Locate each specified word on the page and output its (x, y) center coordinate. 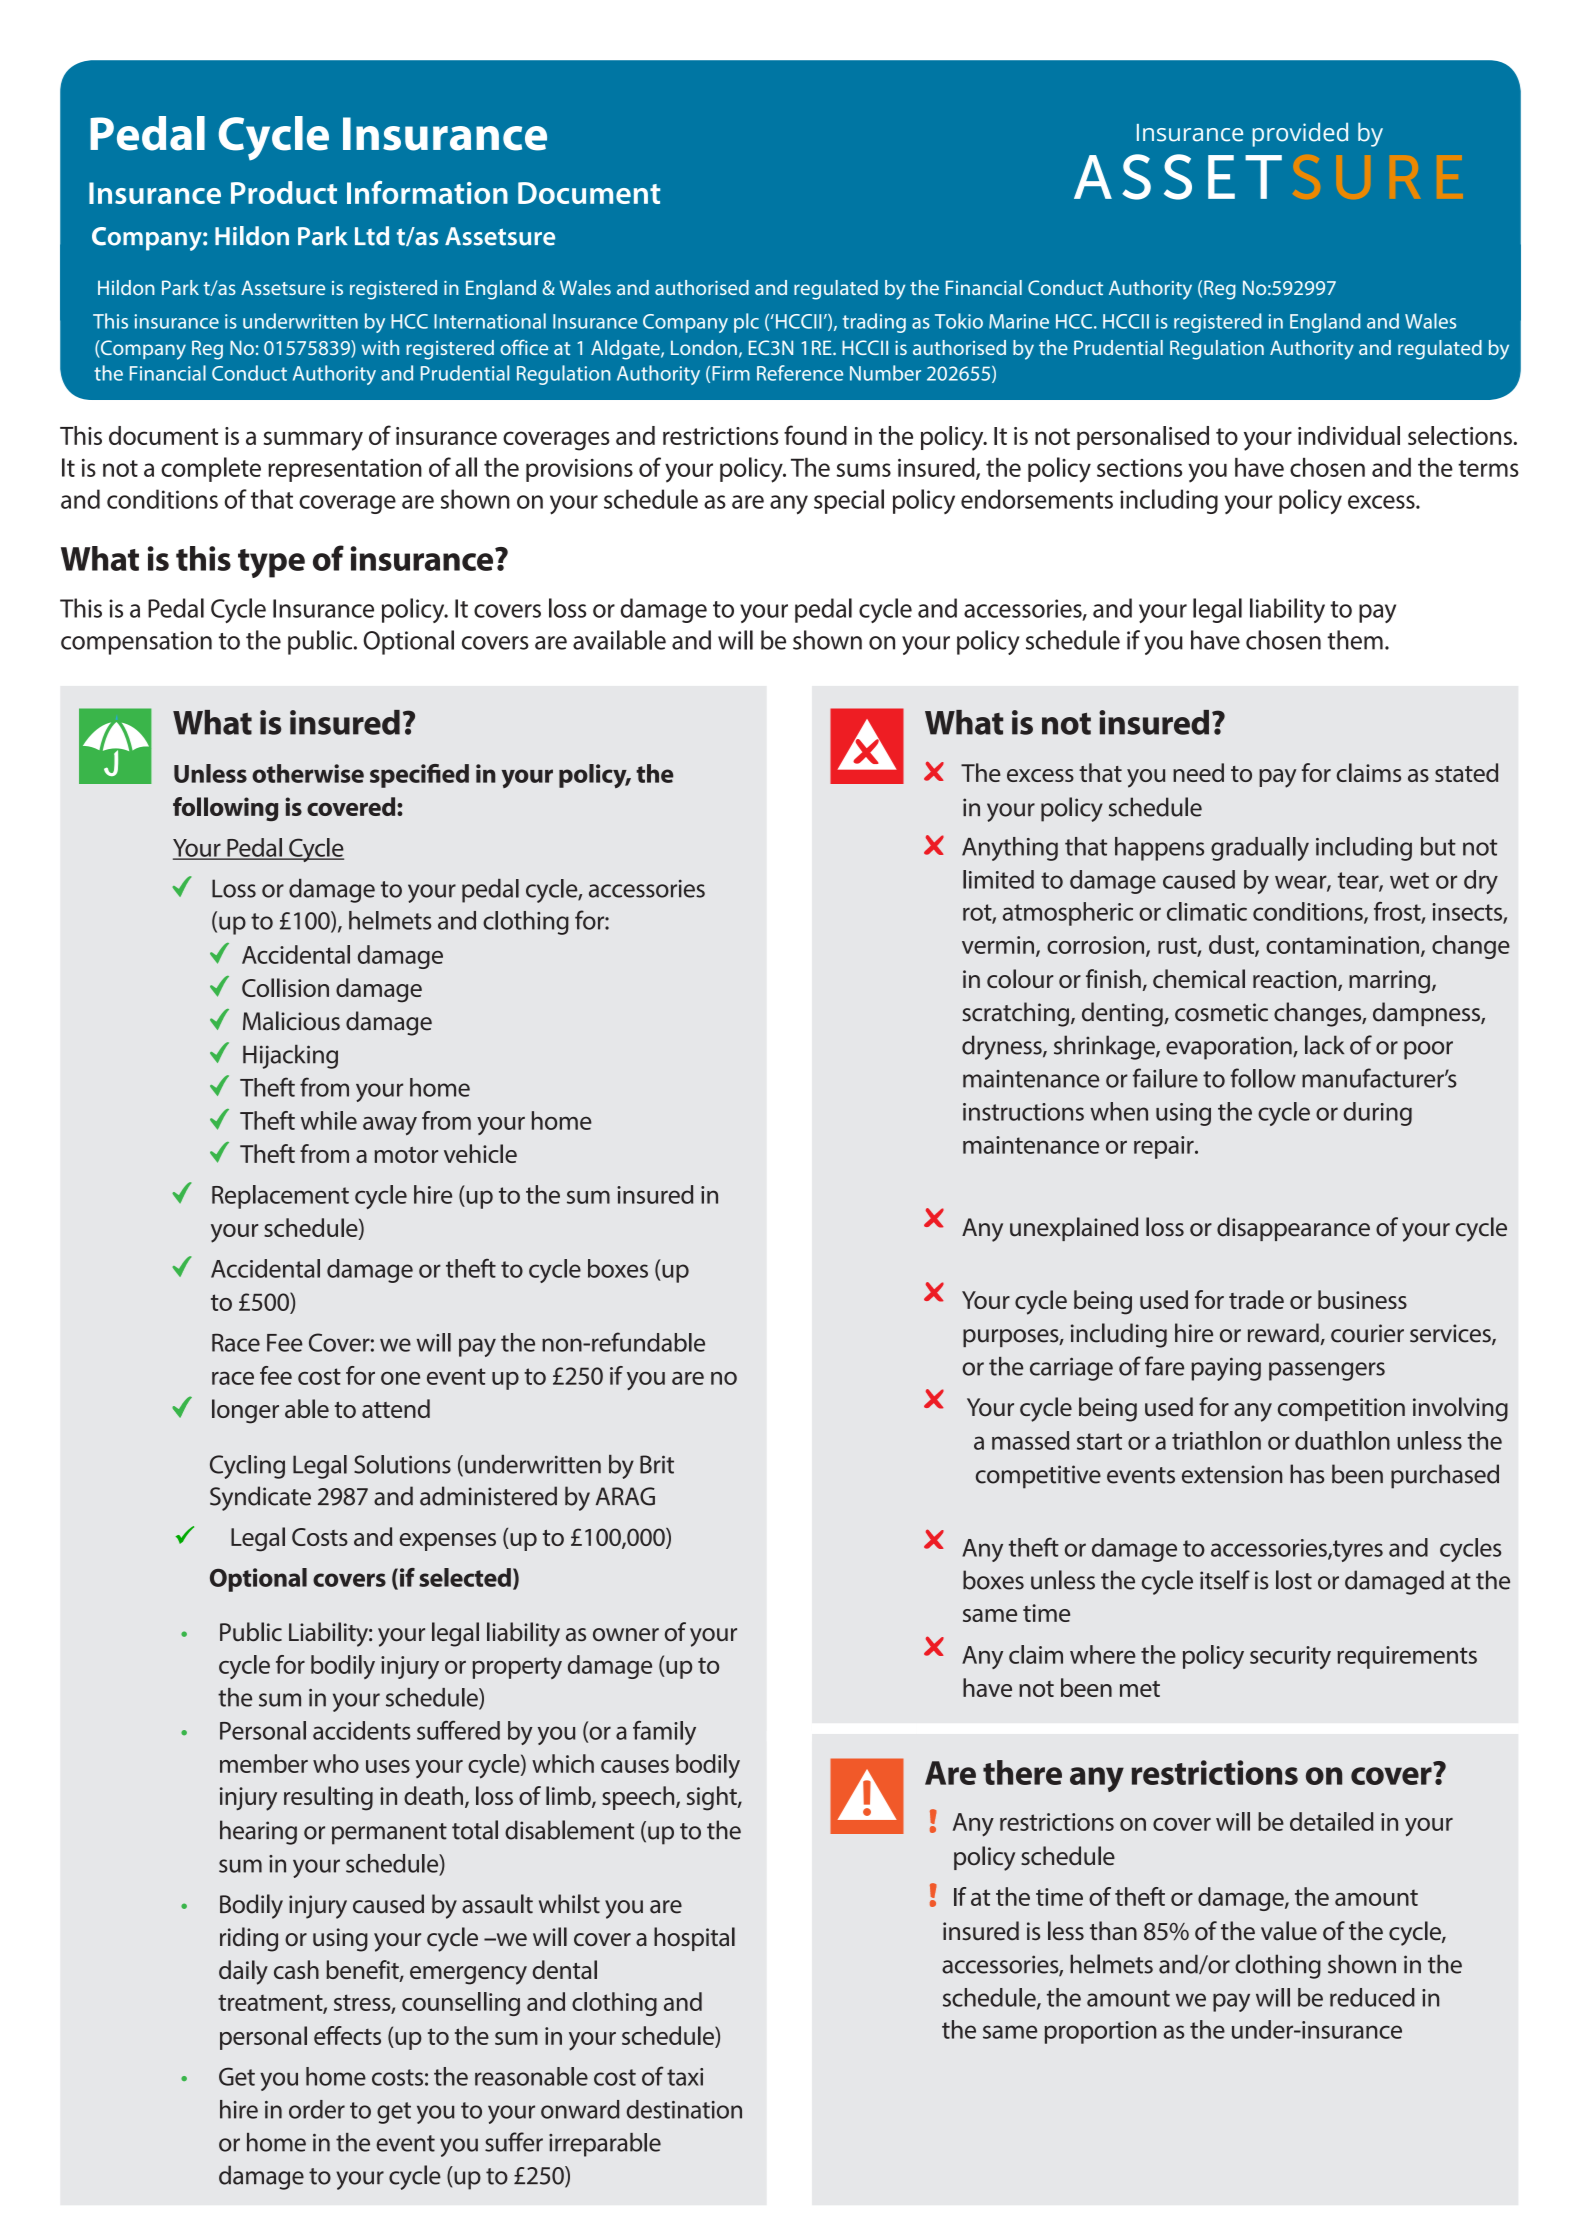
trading (874, 323)
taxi (685, 2077)
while (329, 1120)
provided (1300, 134)
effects (347, 2035)
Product (284, 192)
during (1377, 1114)
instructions (1023, 1112)
